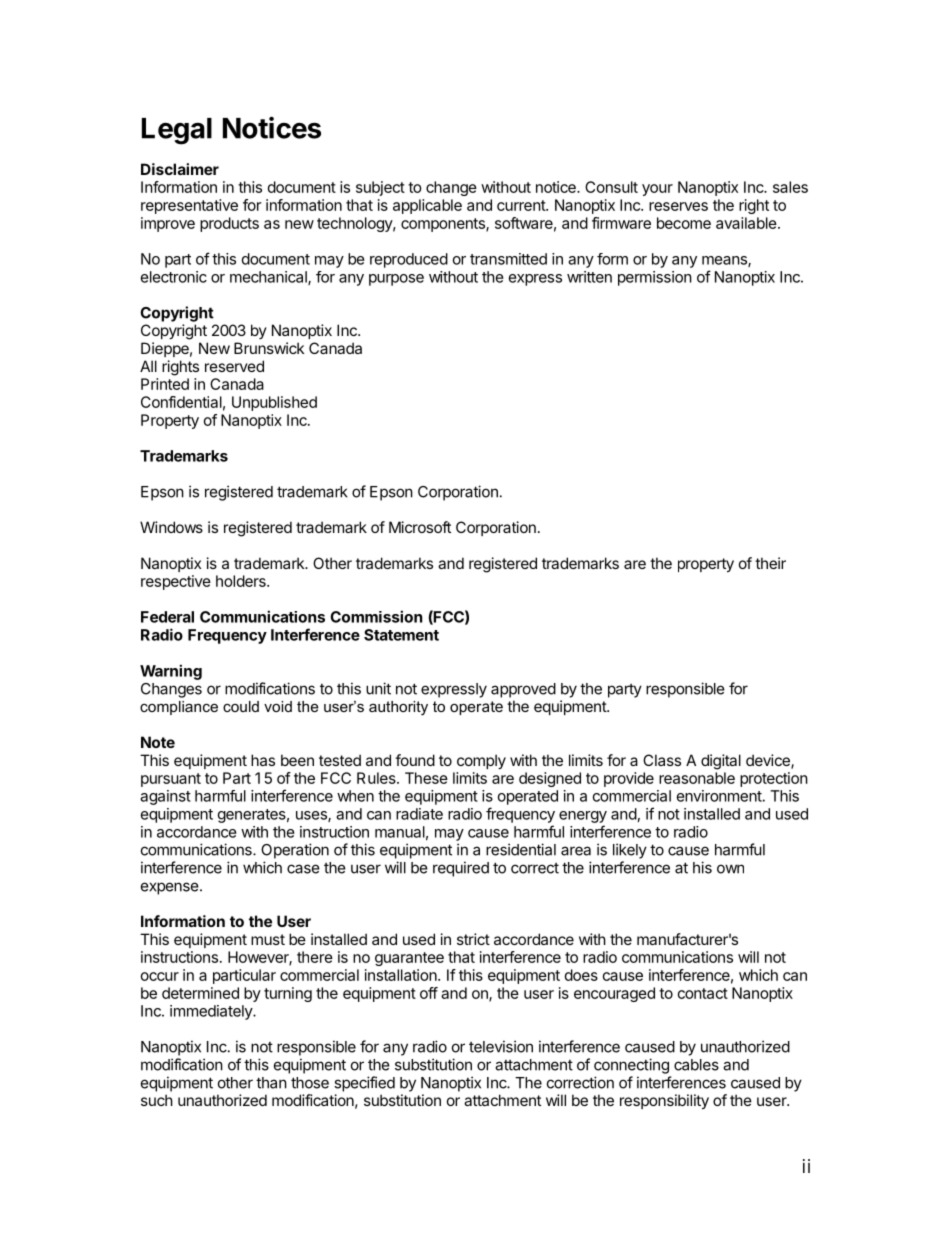  I want to click on Operation, so click(295, 851).
